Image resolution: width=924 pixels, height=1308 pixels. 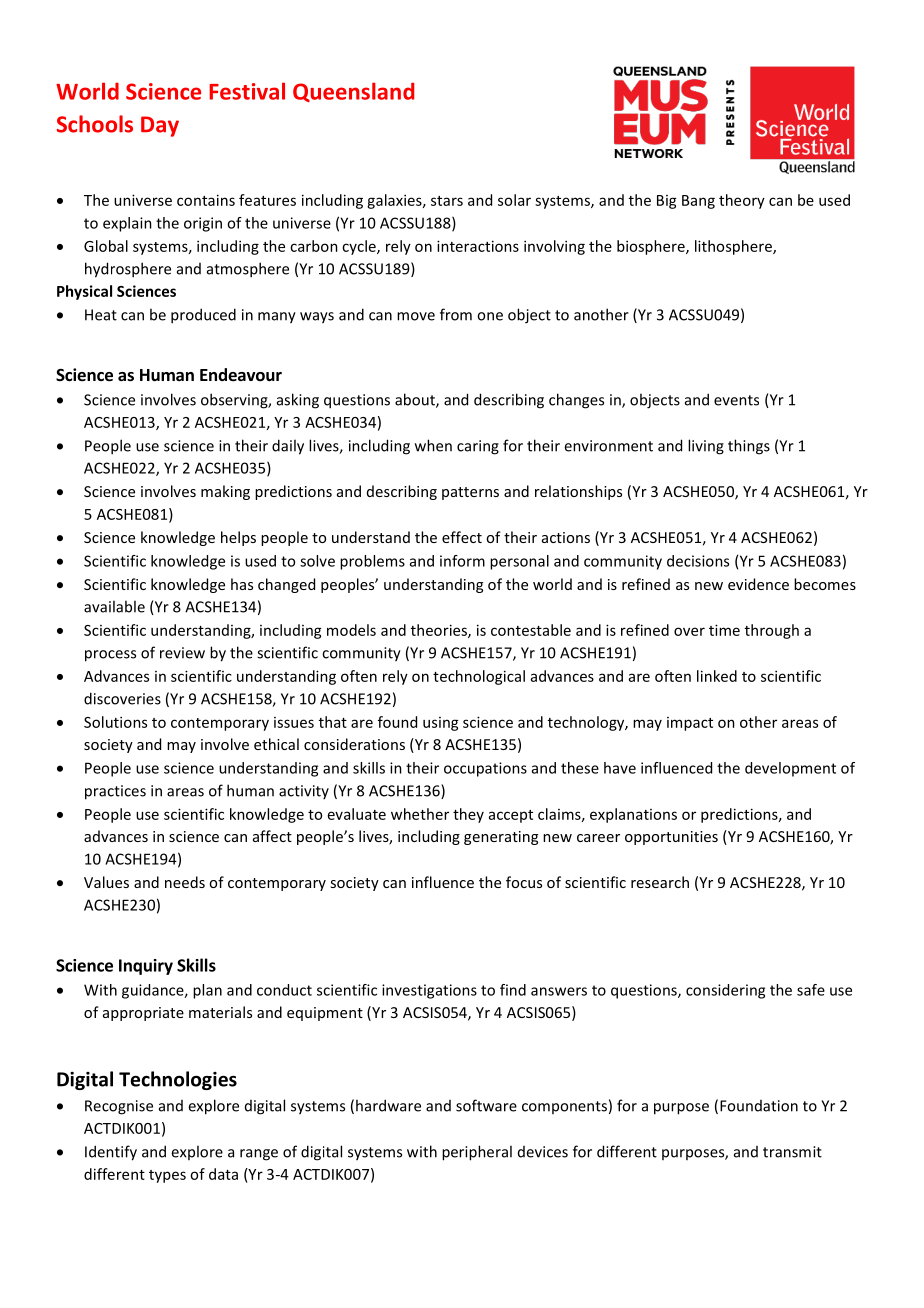 I want to click on theory, so click(x=742, y=201).
